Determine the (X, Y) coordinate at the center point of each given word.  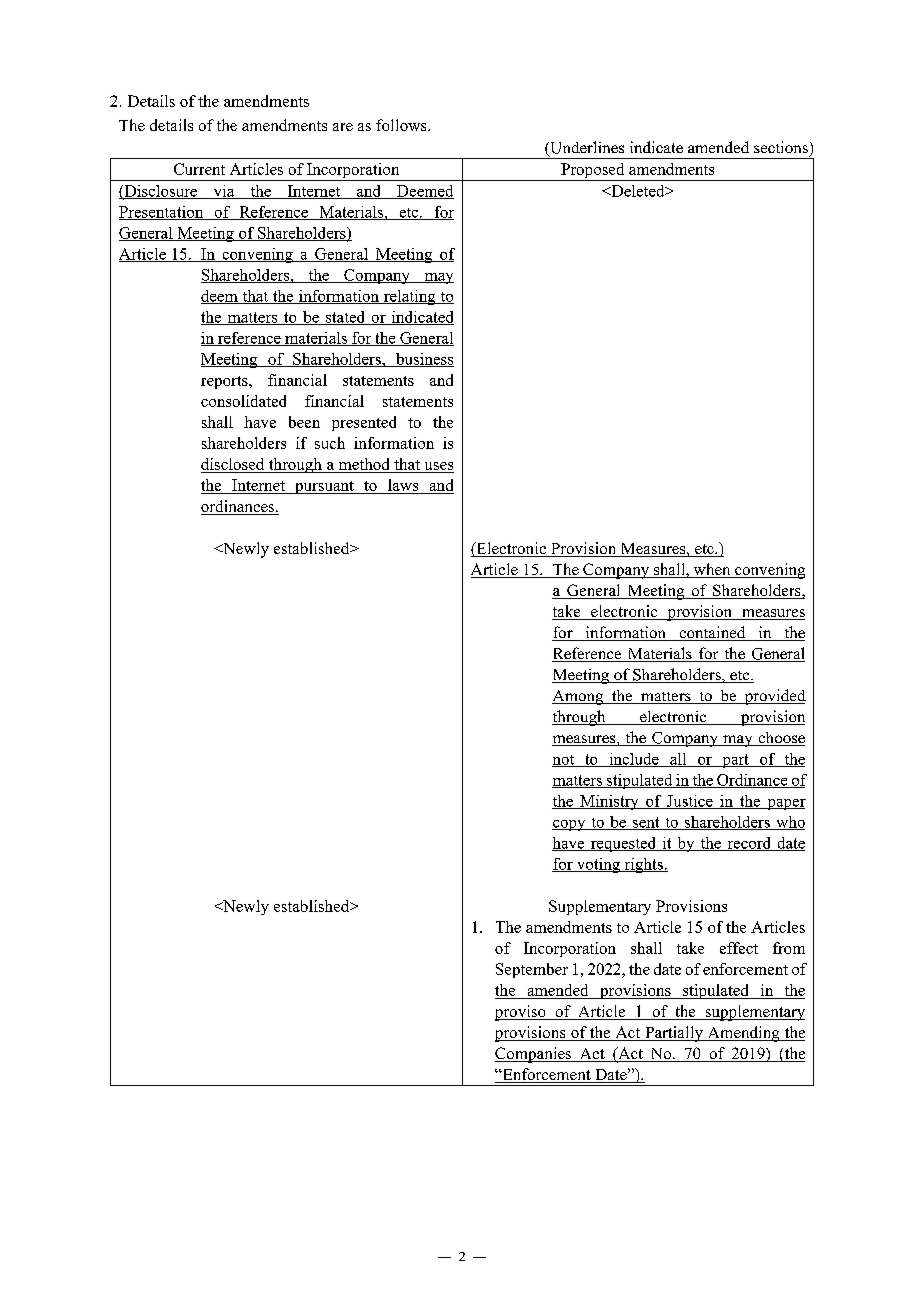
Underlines (586, 148)
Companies (534, 1055)
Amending (743, 1034)
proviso (521, 1013)
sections (781, 147)
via (224, 192)
